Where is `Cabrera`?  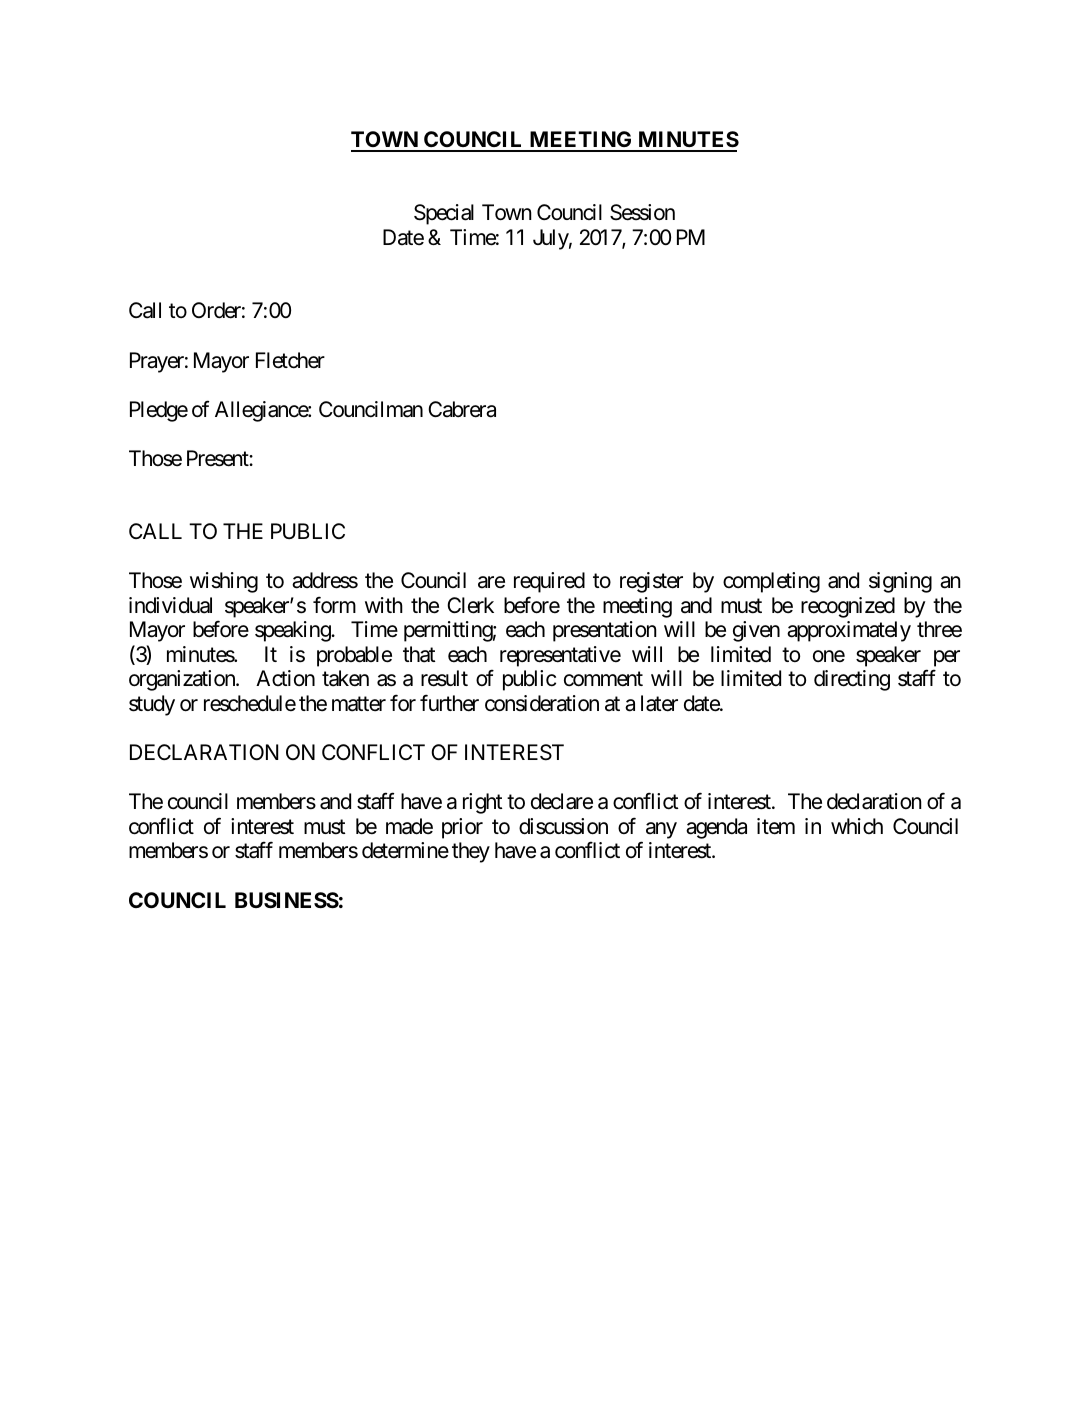 Cabrera is located at coordinates (462, 409).
